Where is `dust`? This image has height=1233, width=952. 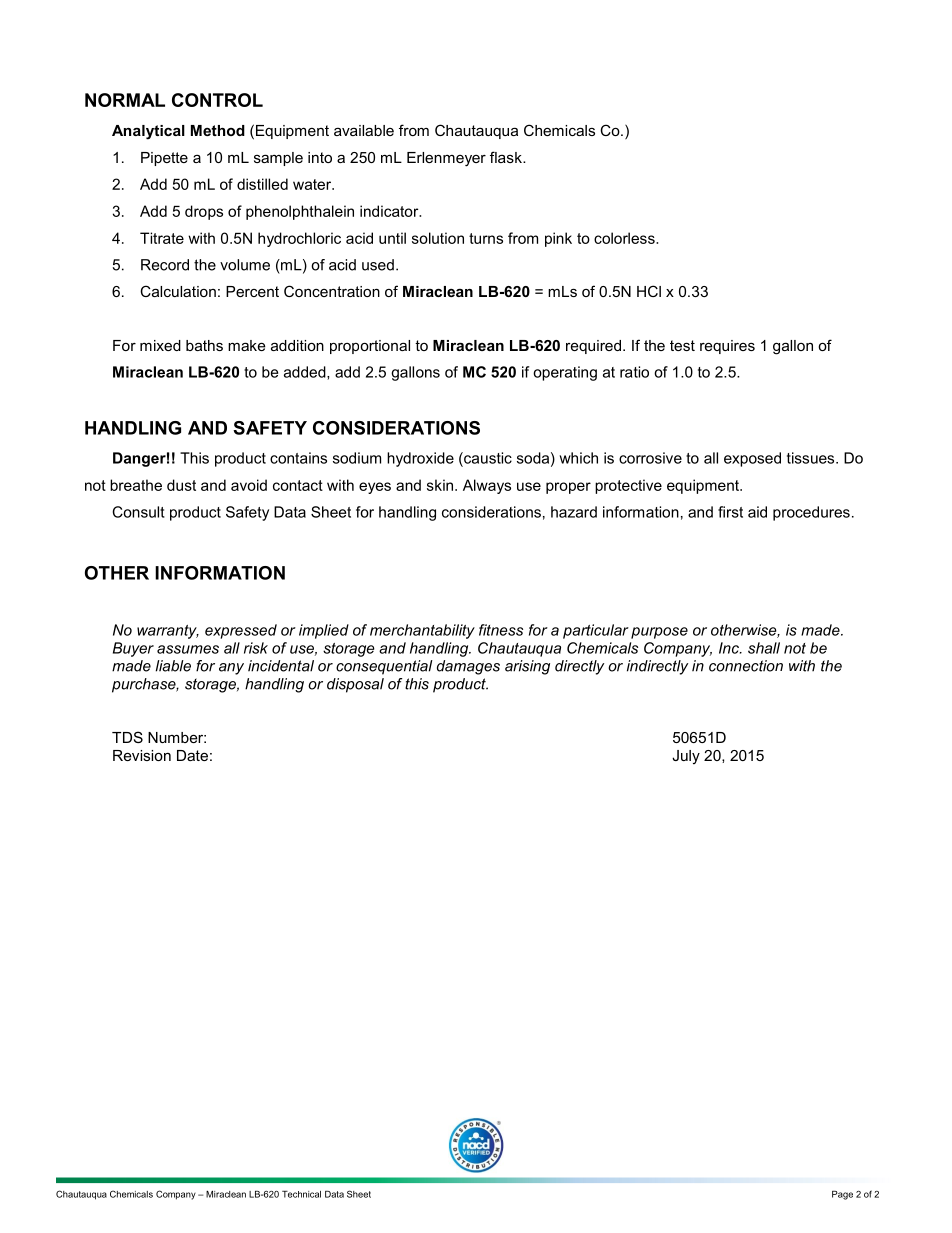
dust is located at coordinates (181, 485).
